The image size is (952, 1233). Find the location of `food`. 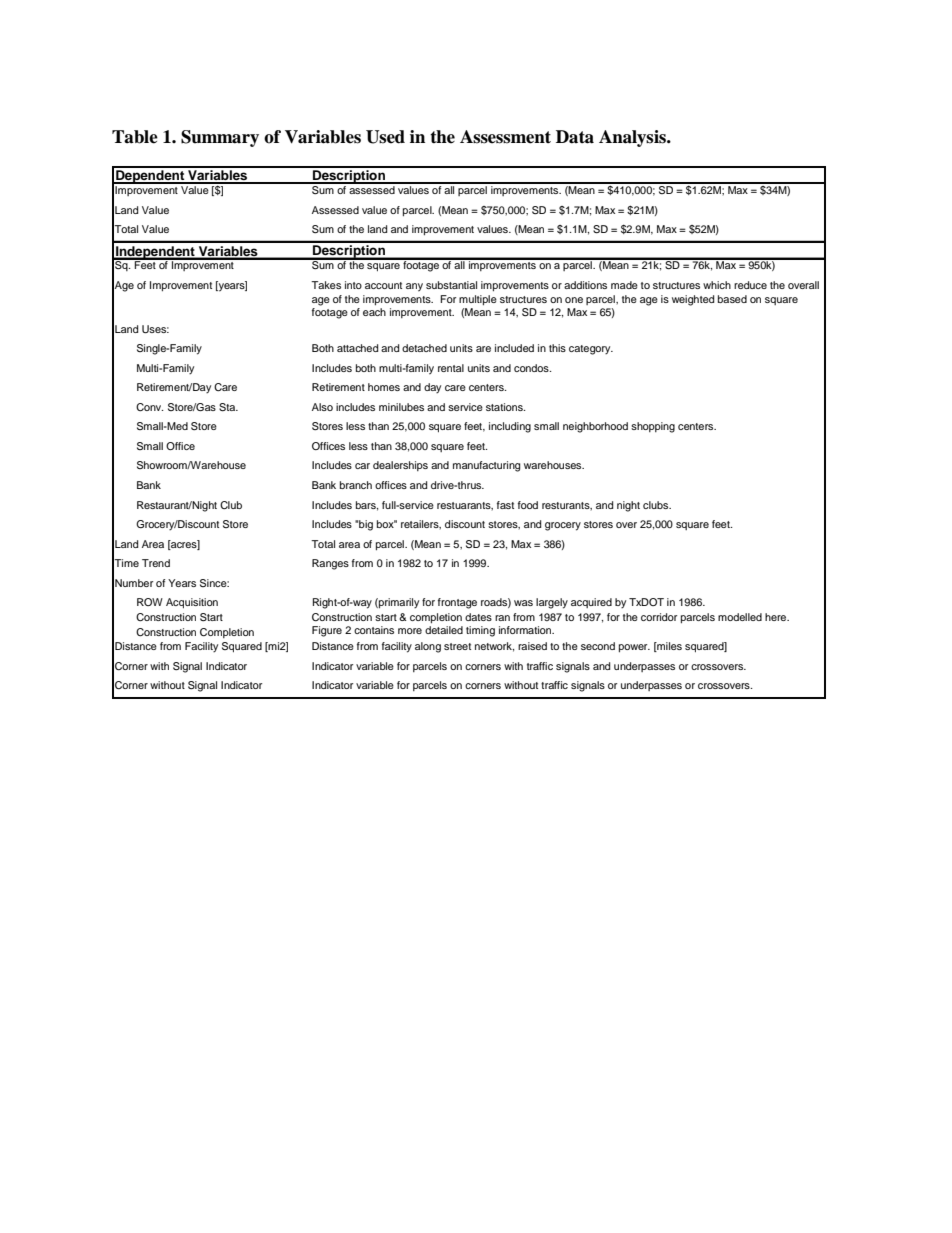

food is located at coordinates (528, 505).
